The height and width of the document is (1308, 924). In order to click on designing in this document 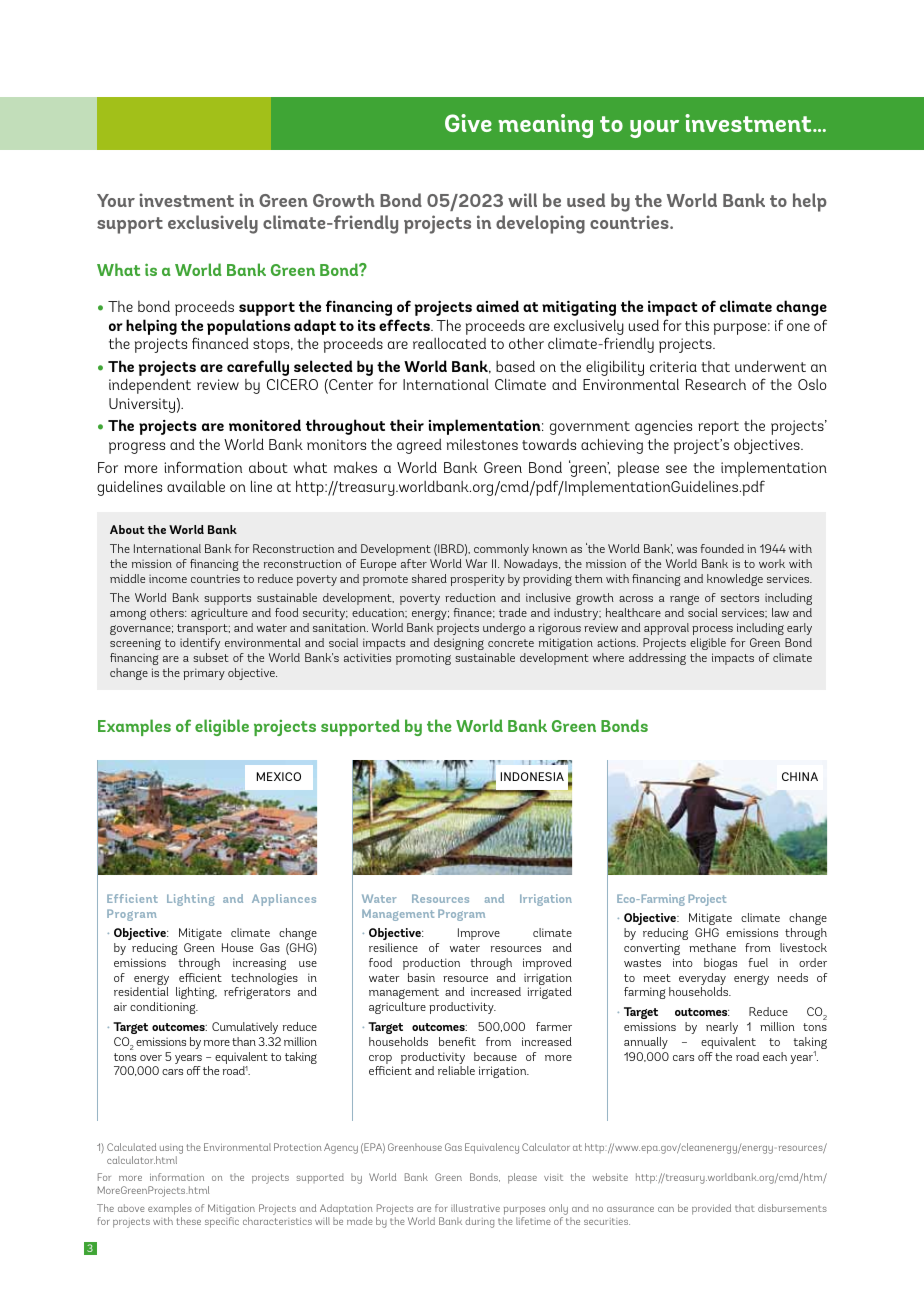, I will do `click(459, 644)`.
